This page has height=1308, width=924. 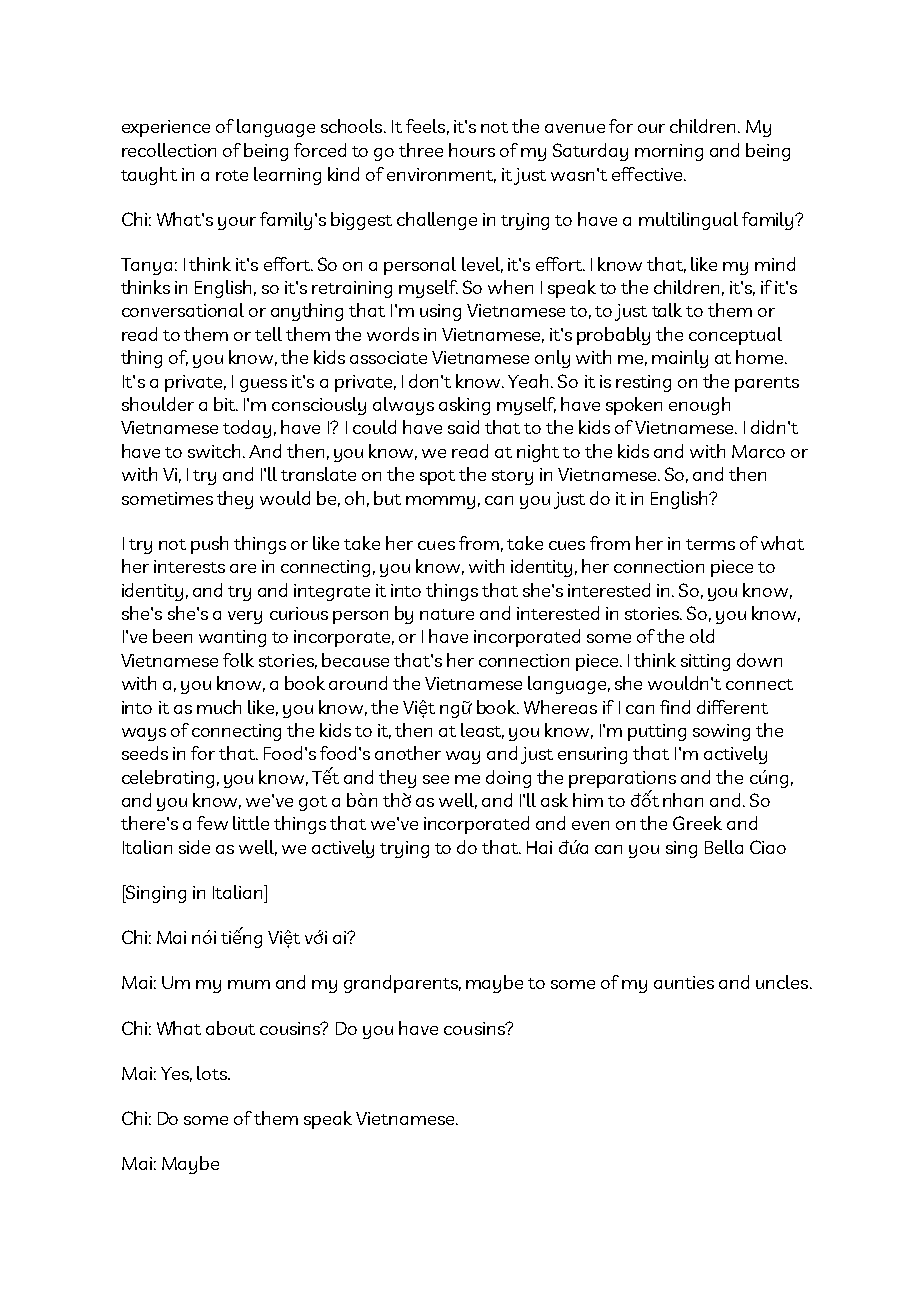 What do you see at coordinates (472, 150) in the page?
I see `hours` at bounding box center [472, 150].
